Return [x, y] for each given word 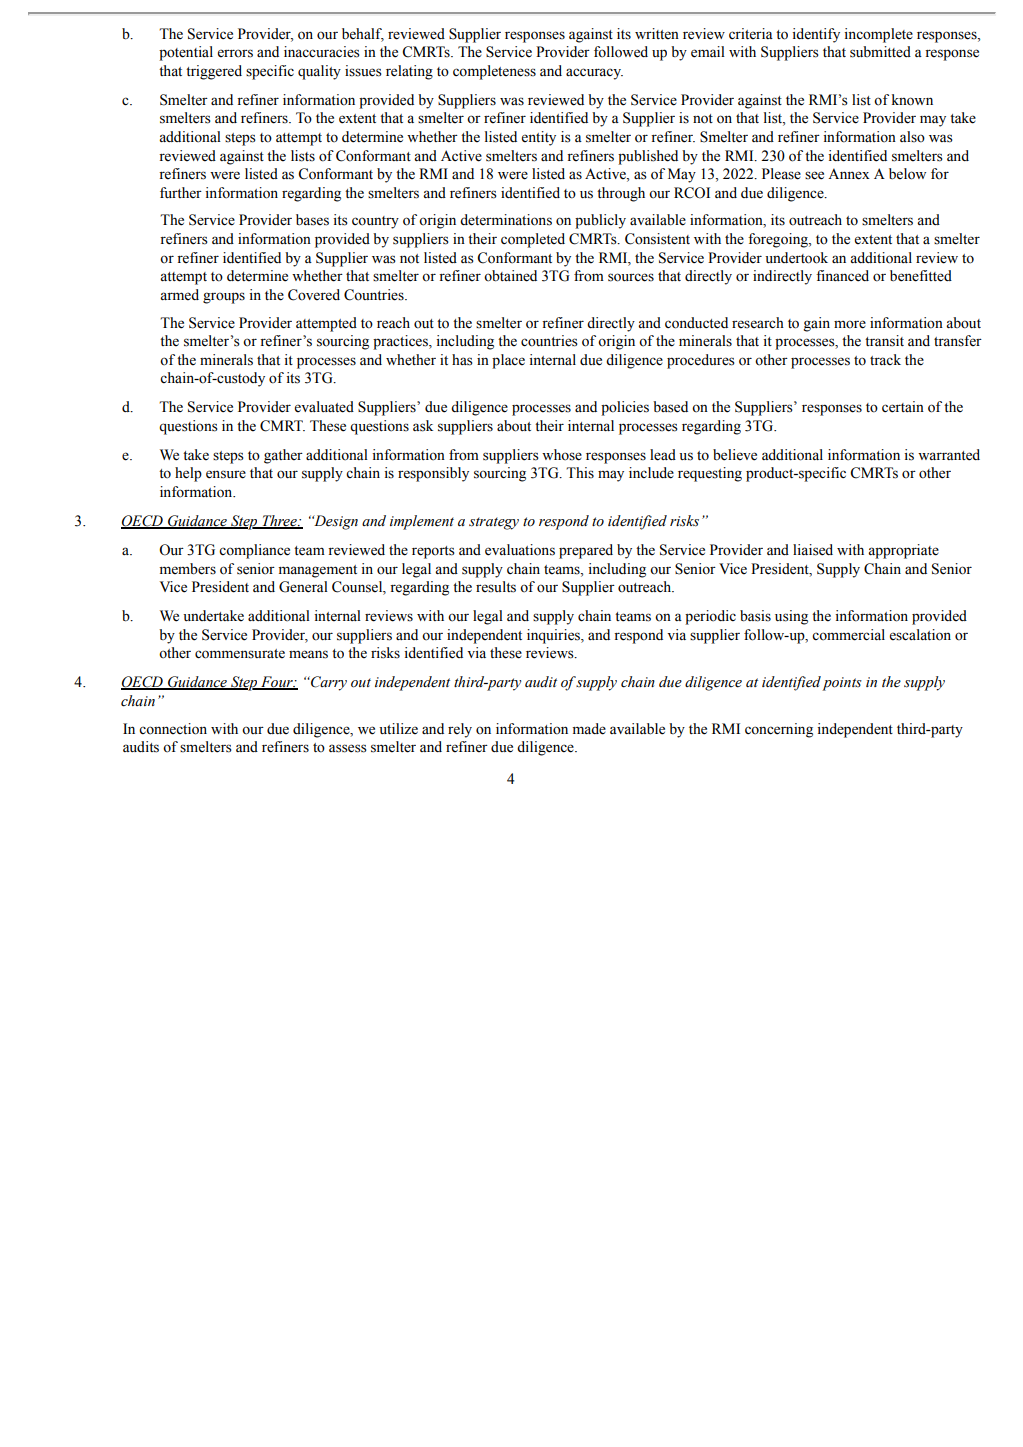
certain [903, 407]
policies [625, 408]
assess [348, 748]
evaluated [324, 407]
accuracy [594, 74]
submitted [880, 52]
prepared [586, 551]
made [589, 729]
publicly [600, 221]
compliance [254, 551]
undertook [796, 258]
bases [312, 220]
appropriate [903, 551]
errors [235, 53]
